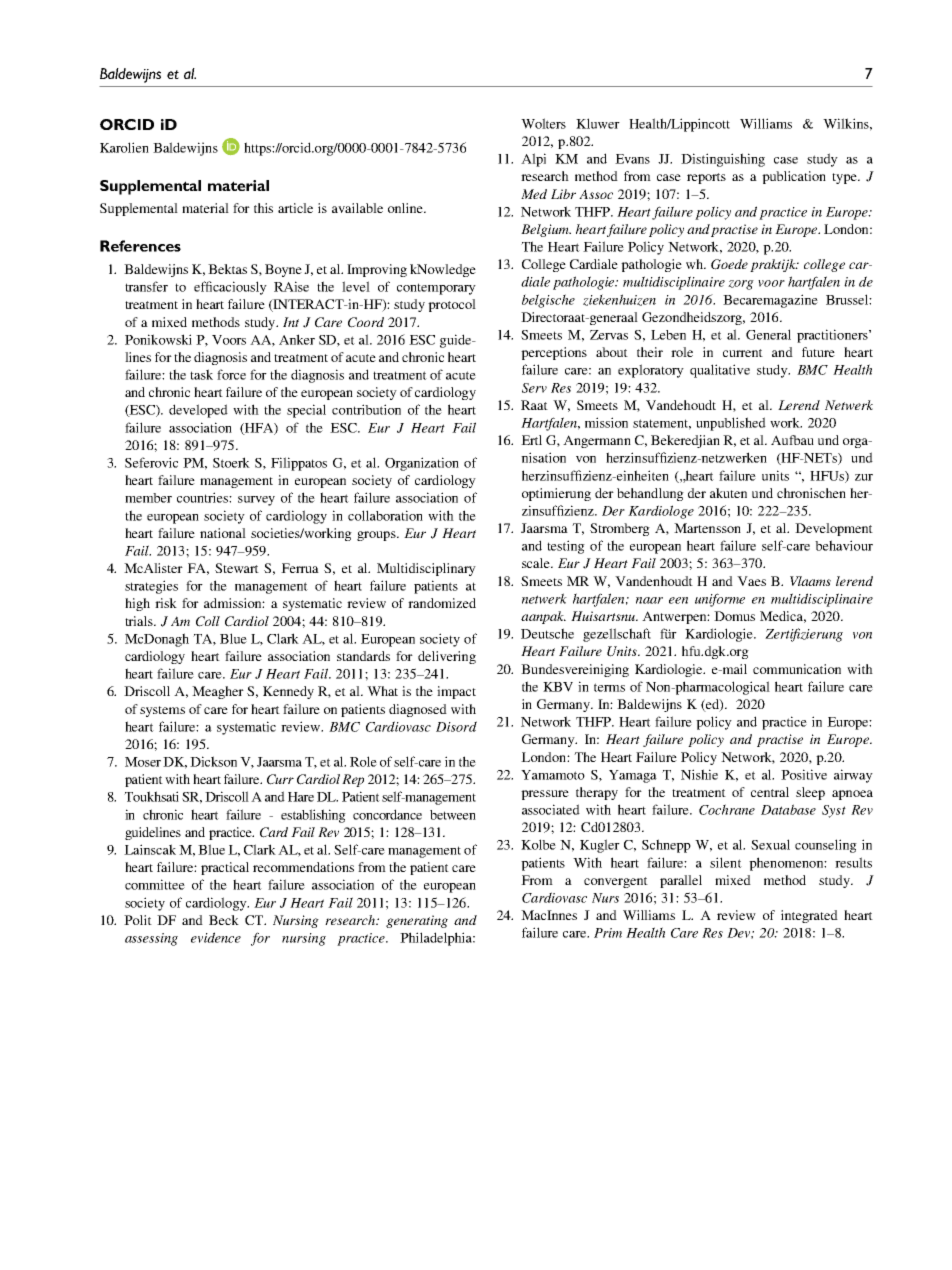 Image resolution: width=952 pixels, height=1270 pixels. What do you see at coordinates (768, 334) in the image?
I see `General` at bounding box center [768, 334].
